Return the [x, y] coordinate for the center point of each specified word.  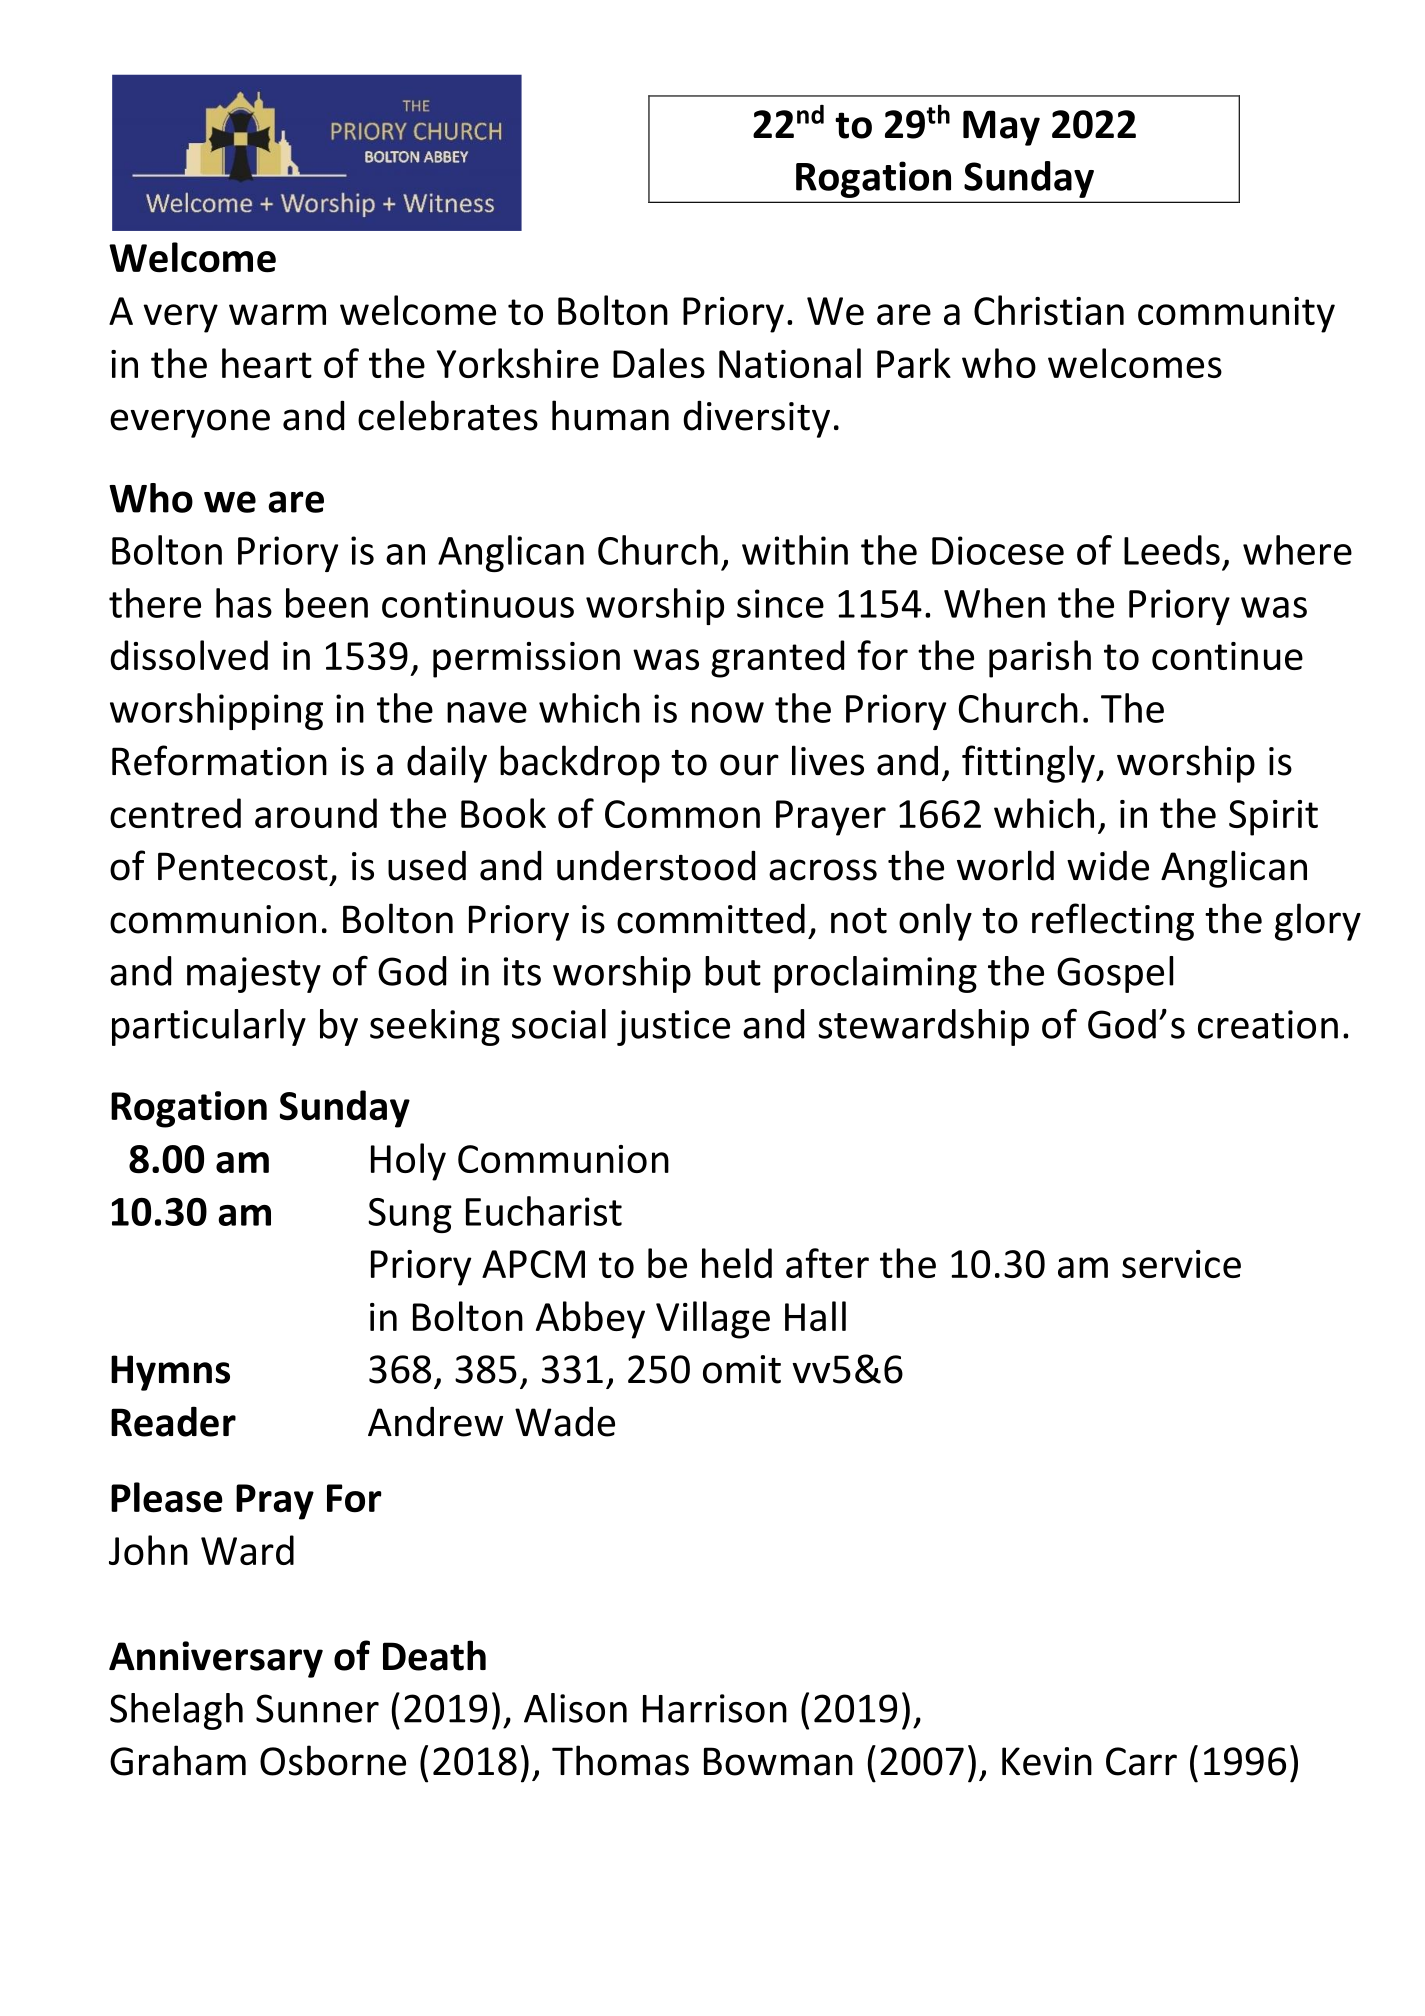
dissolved [189, 655]
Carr [1141, 1761]
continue [1227, 656]
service [1181, 1264]
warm [277, 314]
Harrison [715, 1708]
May [1001, 128]
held [737, 1263]
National [790, 363]
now [728, 712]
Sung [410, 1215]
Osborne [333, 1760]
